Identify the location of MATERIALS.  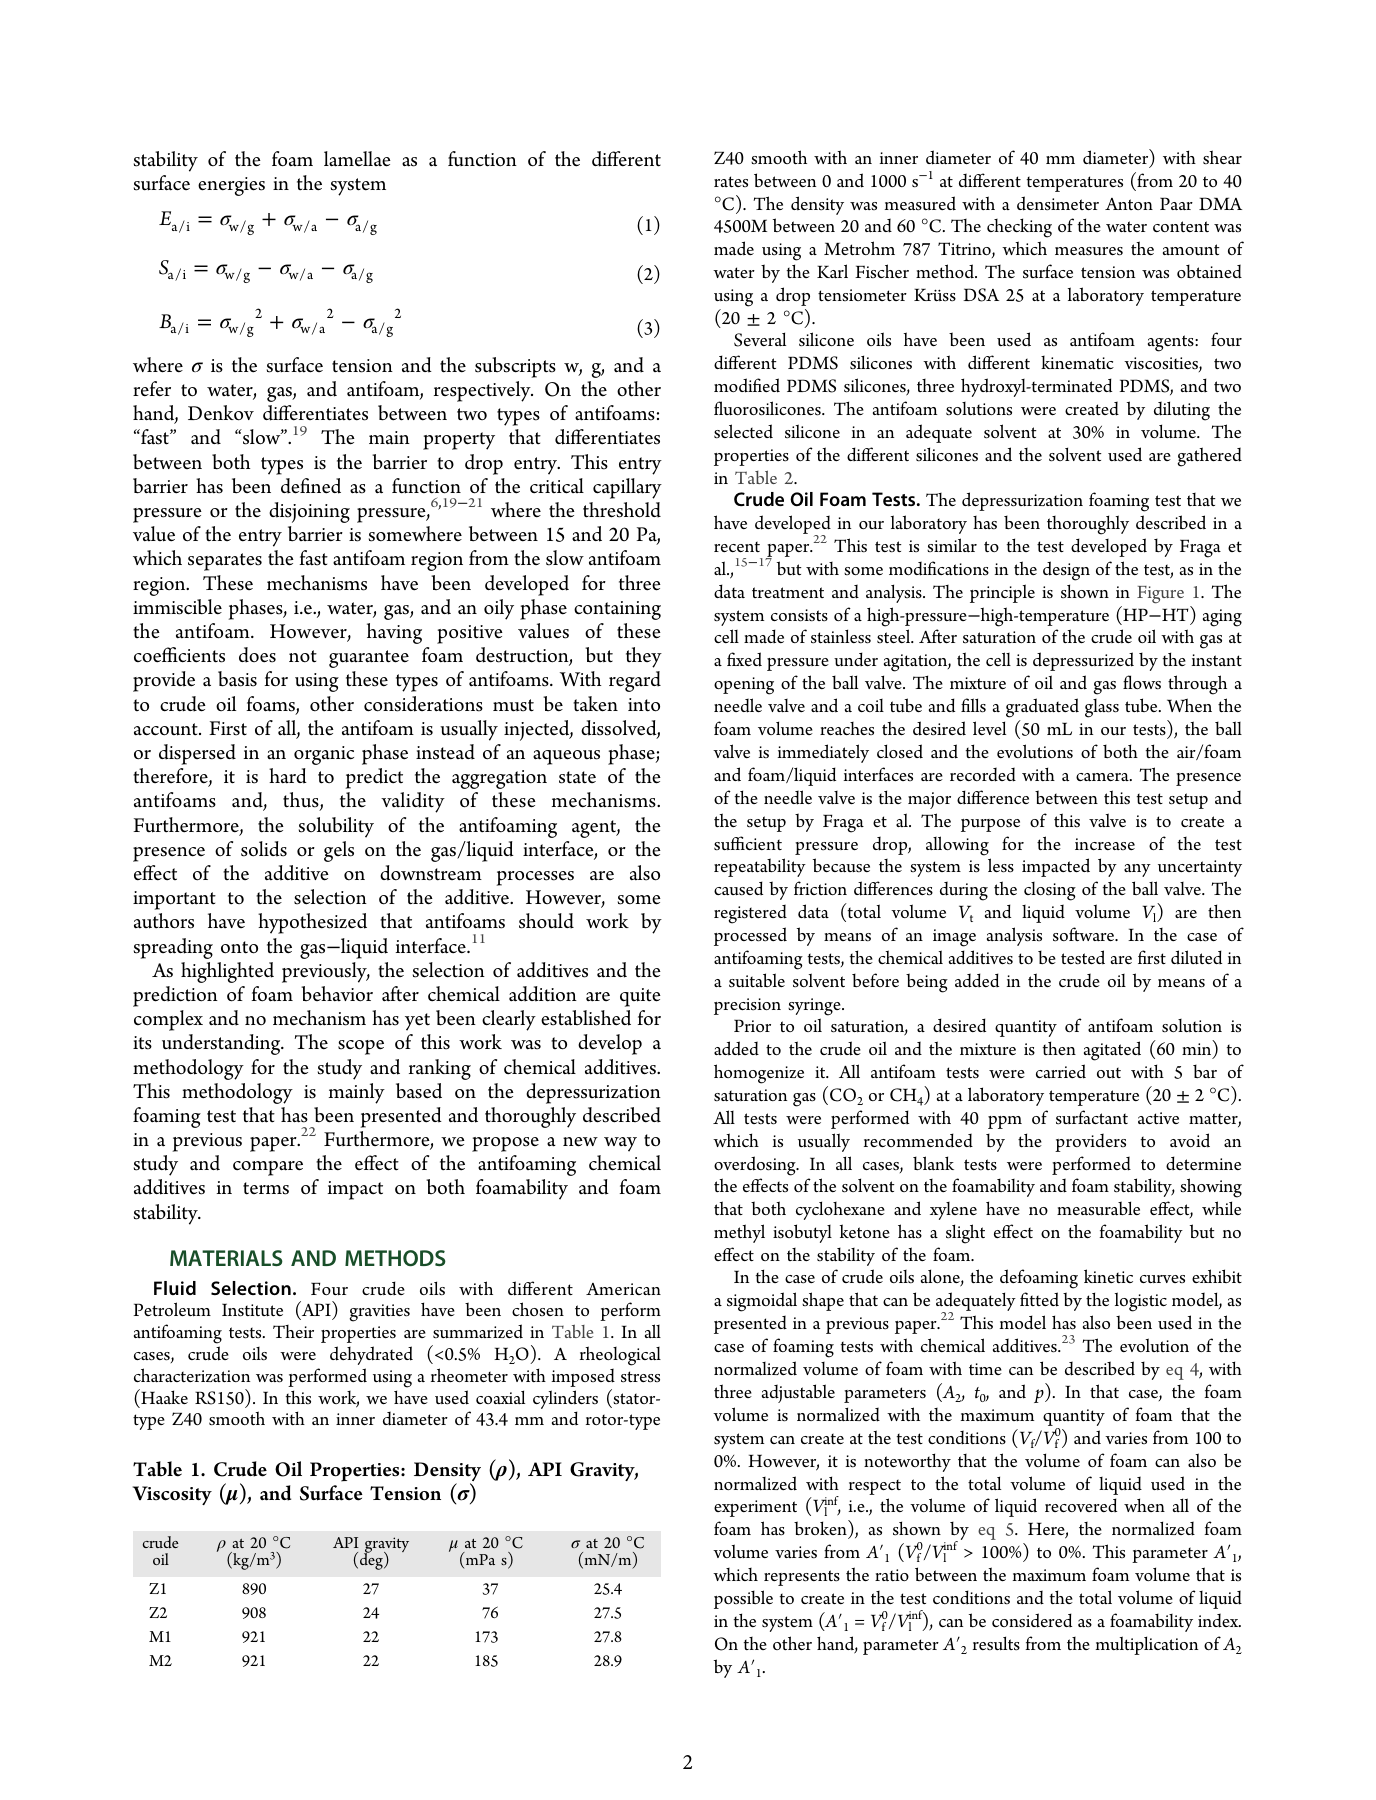
(226, 1258).
